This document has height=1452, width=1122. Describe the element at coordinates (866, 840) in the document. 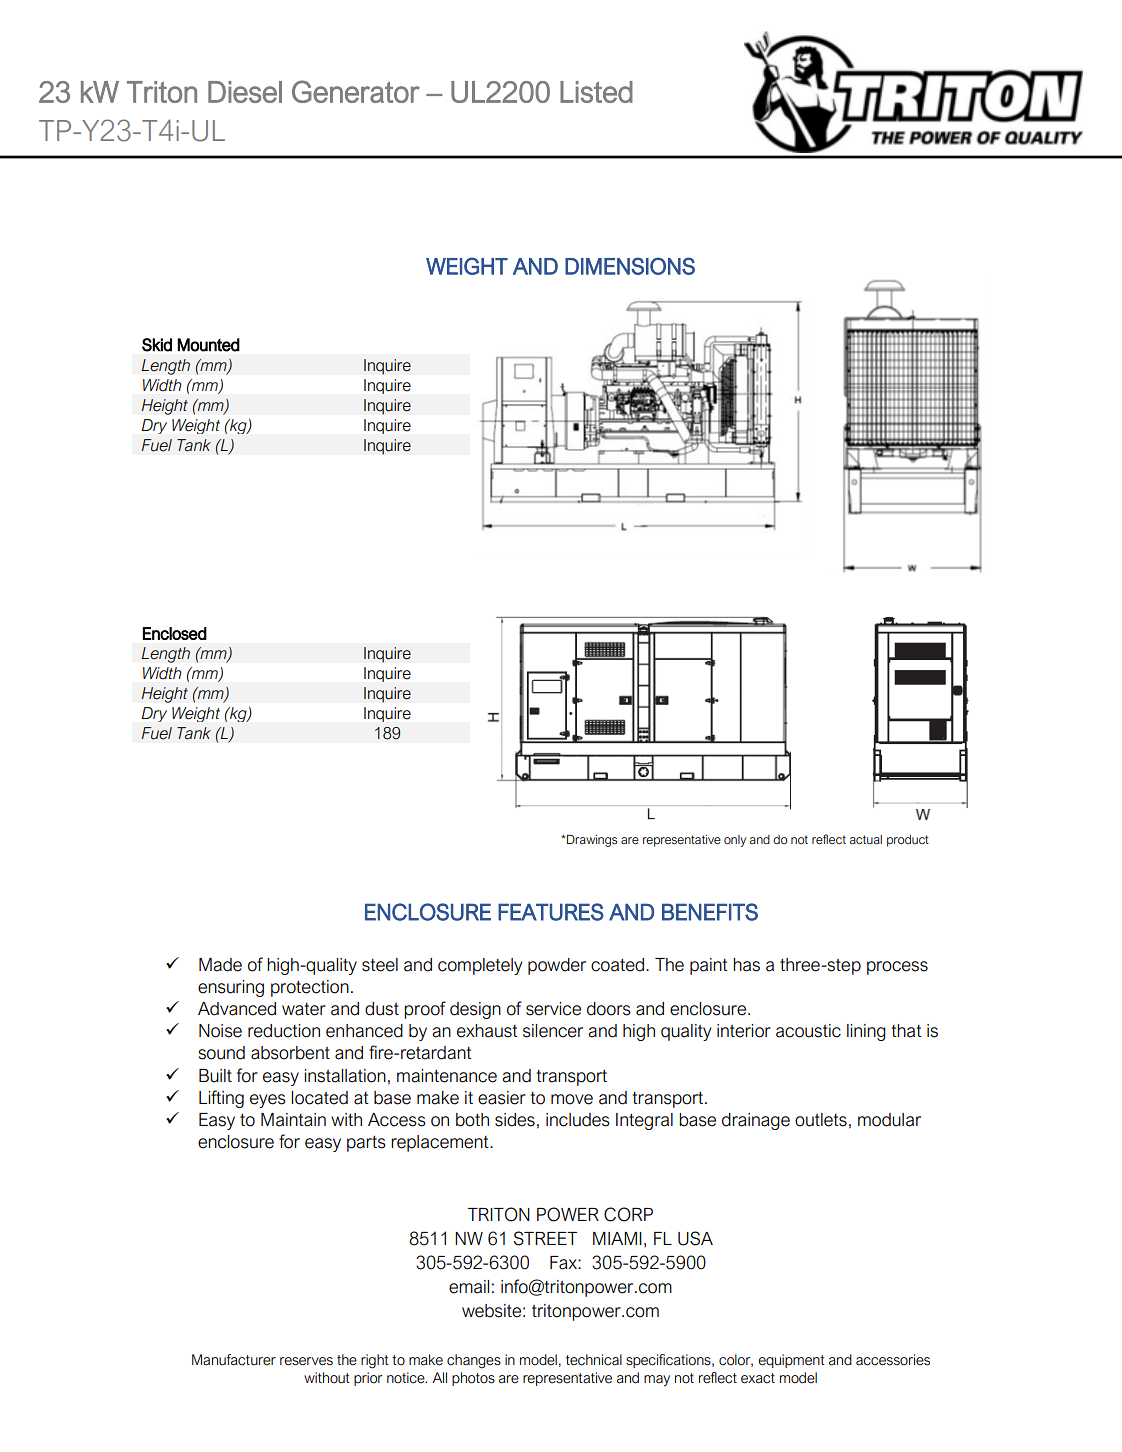

I see `actual` at that location.
